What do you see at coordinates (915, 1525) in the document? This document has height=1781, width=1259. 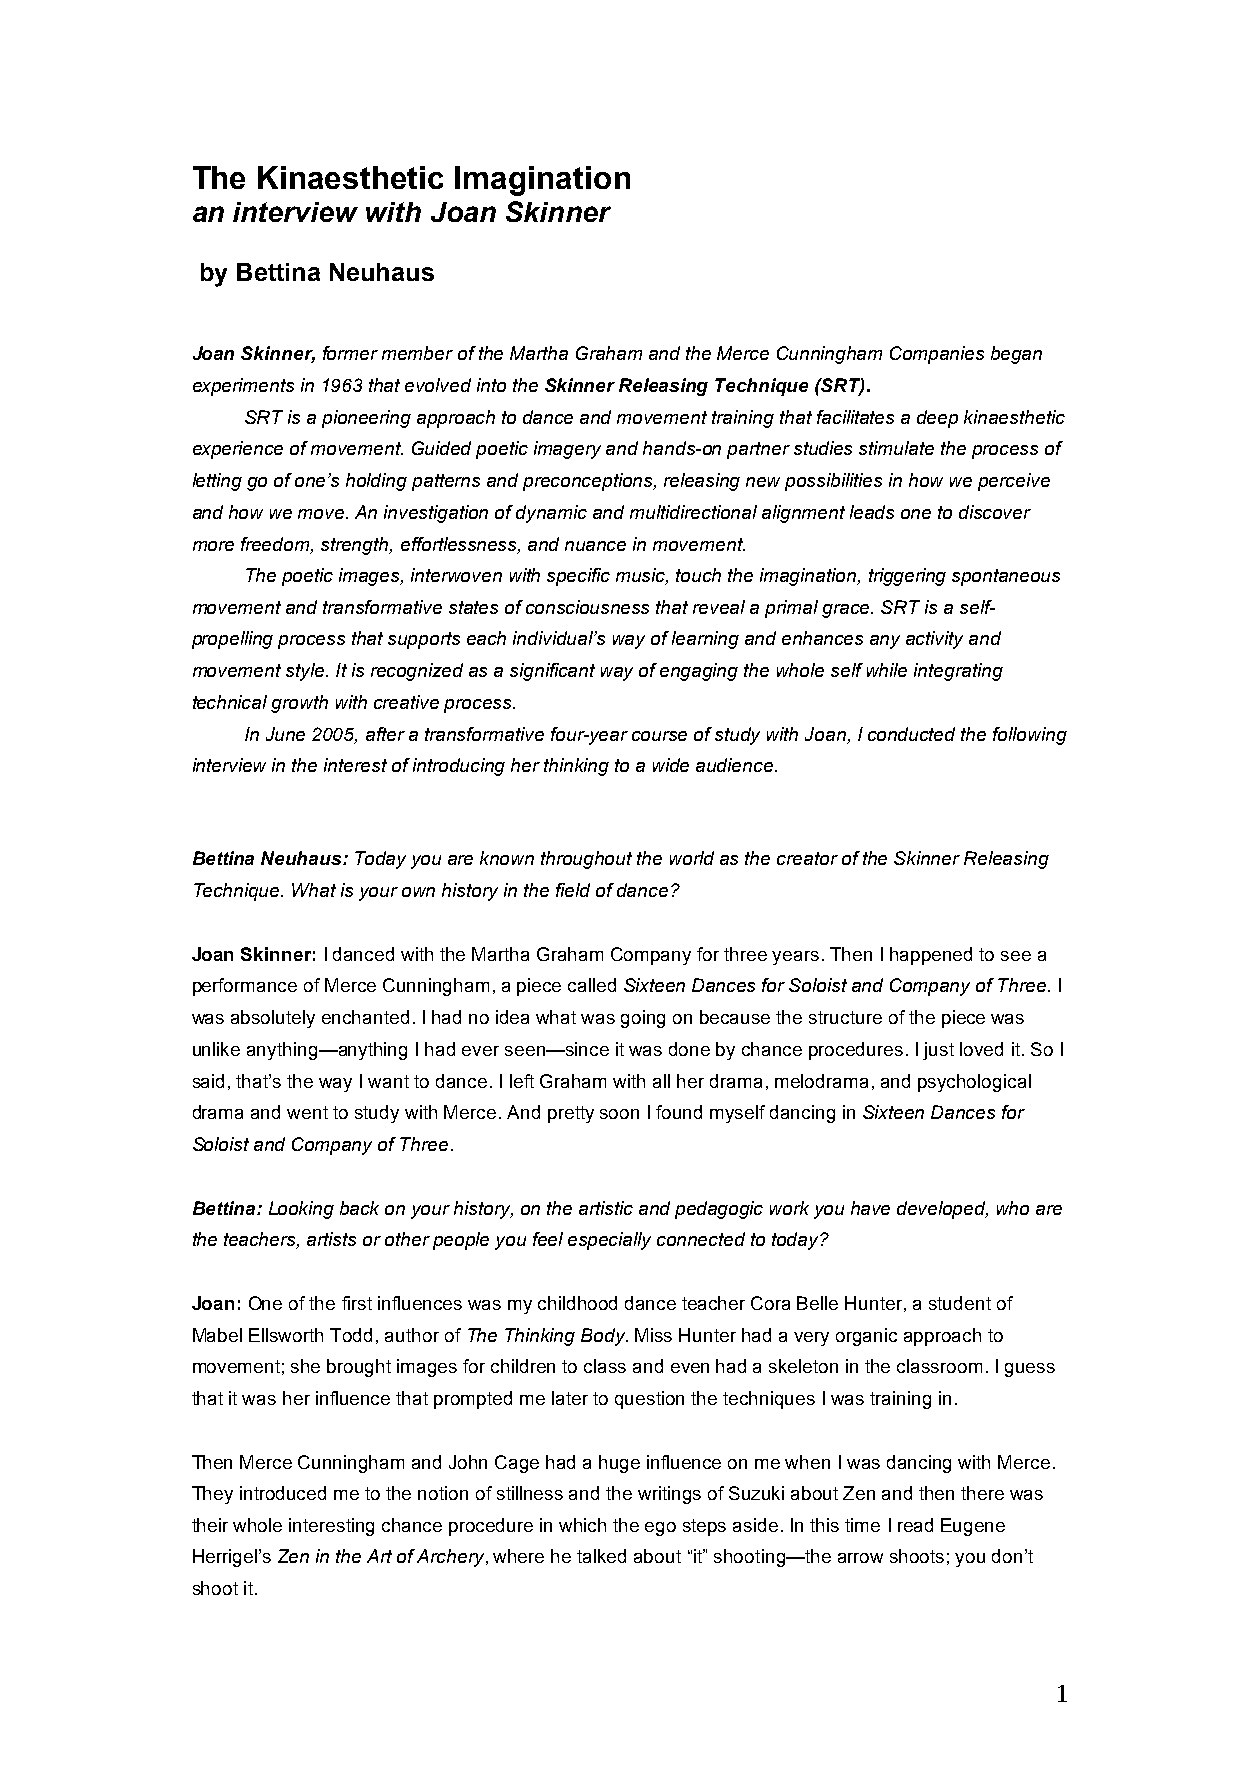 I see `read` at bounding box center [915, 1525].
